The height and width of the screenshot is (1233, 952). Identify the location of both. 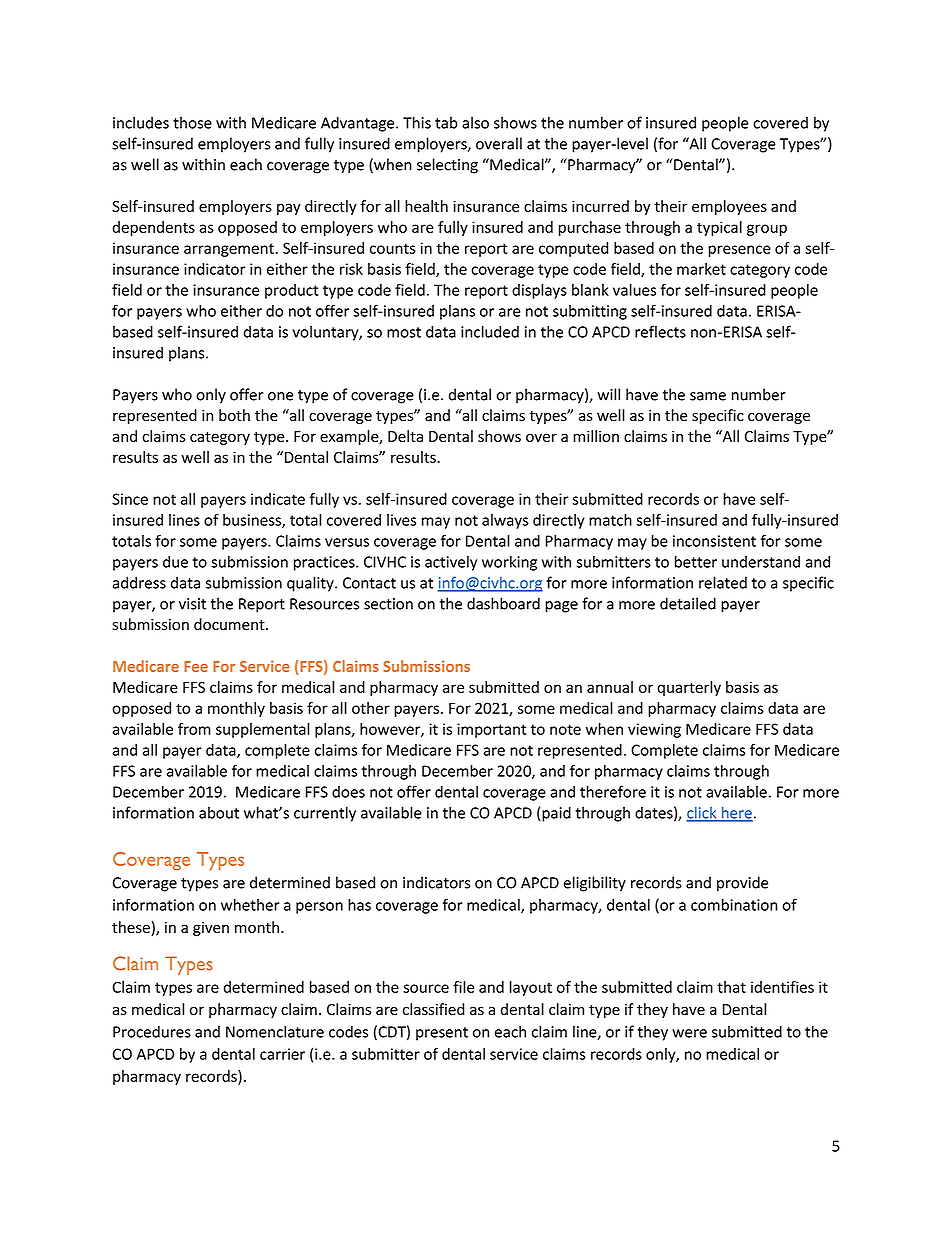
(234, 415).
